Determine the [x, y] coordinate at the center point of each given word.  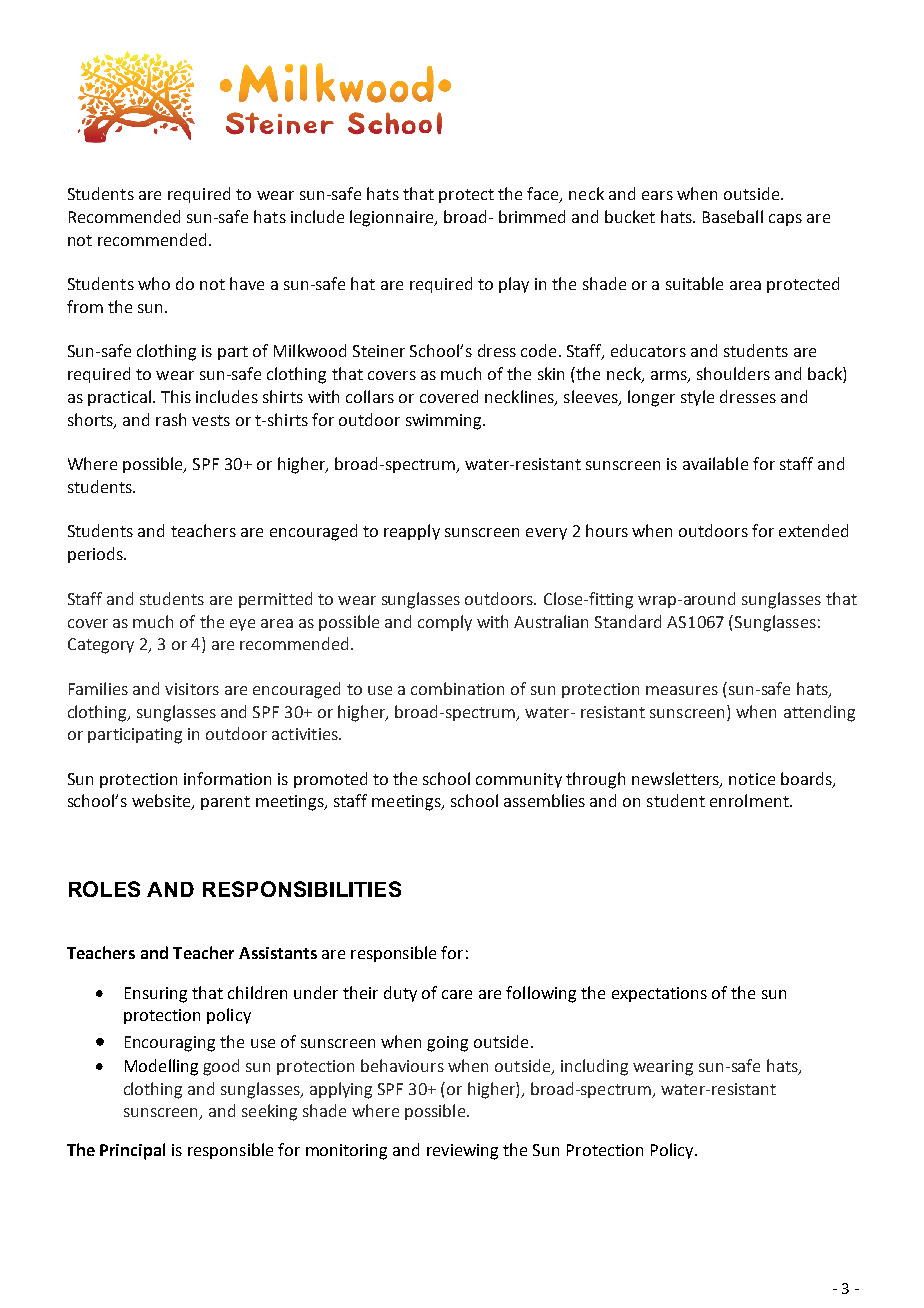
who [154, 283]
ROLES [104, 889]
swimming [445, 422]
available [715, 463]
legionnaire [393, 218]
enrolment [750, 800]
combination [457, 688]
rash [171, 419]
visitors [192, 689]
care [457, 994]
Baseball [733, 216]
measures [682, 690]
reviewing [462, 1152]
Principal [132, 1151]
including [594, 1067]
